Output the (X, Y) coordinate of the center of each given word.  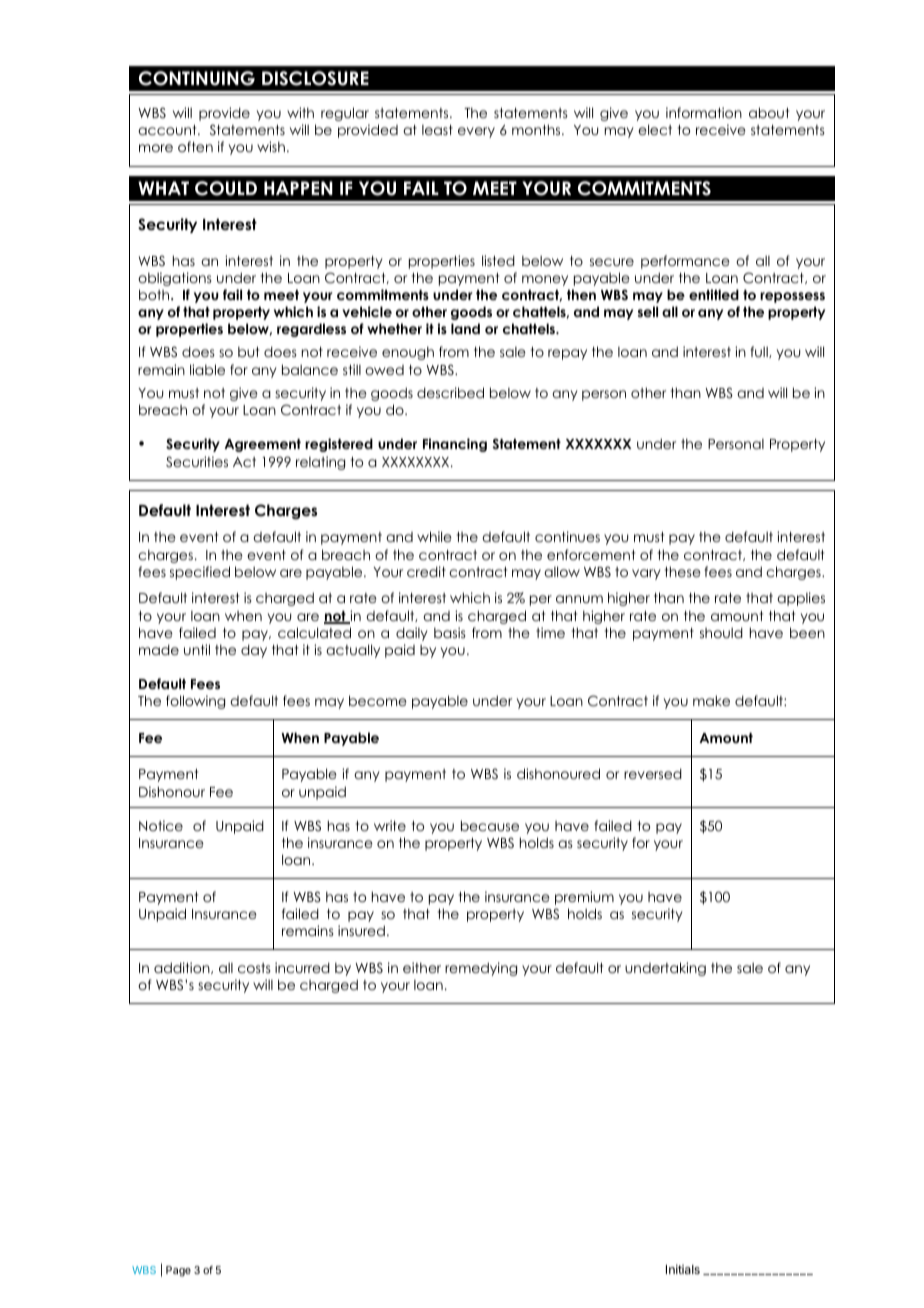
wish (271, 146)
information (704, 112)
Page (178, 1271)
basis (450, 632)
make (711, 700)
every (476, 132)
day (254, 651)
